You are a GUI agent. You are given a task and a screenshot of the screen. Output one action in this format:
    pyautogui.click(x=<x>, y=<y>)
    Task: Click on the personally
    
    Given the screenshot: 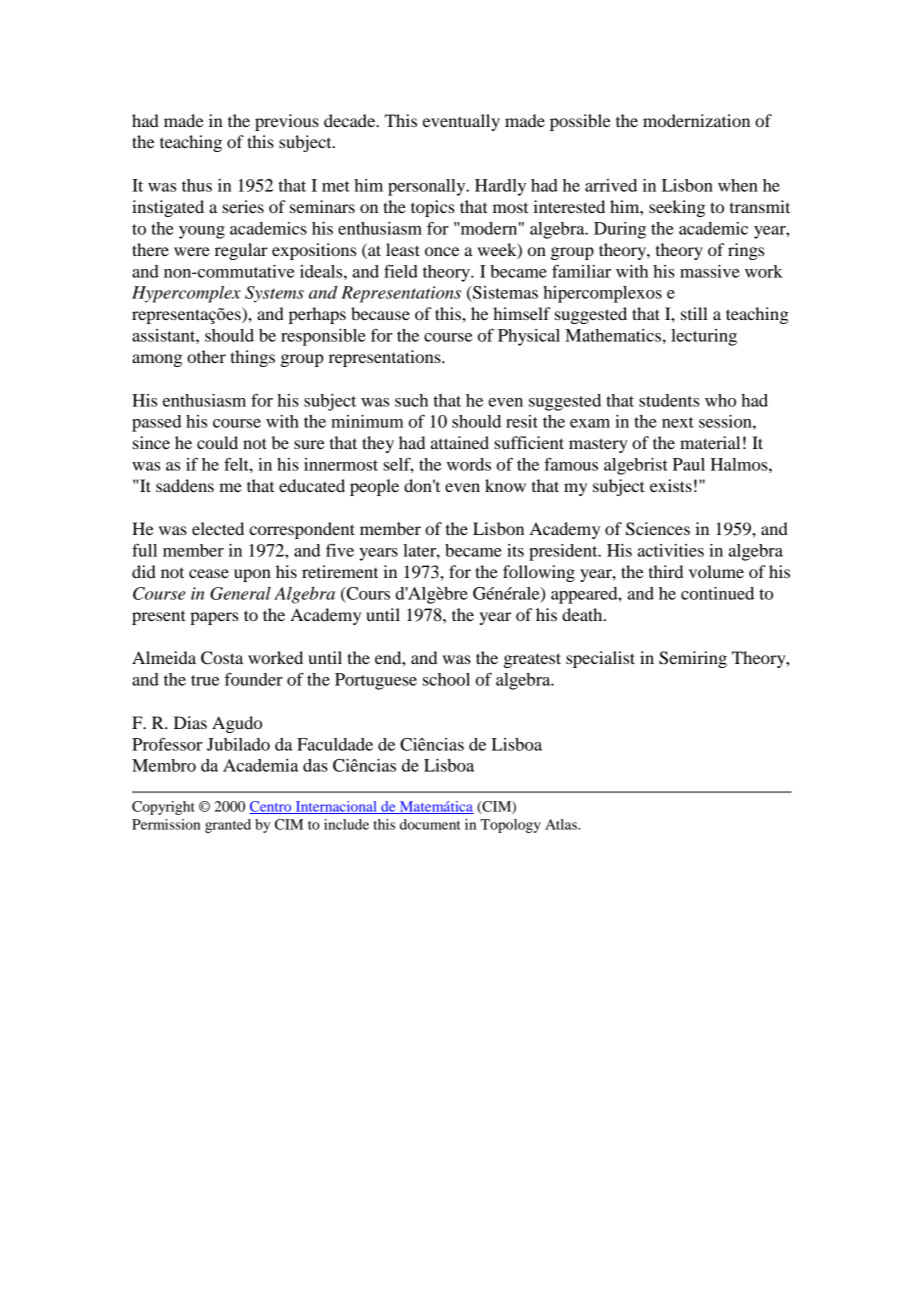 What is the action you would take?
    pyautogui.click(x=428, y=187)
